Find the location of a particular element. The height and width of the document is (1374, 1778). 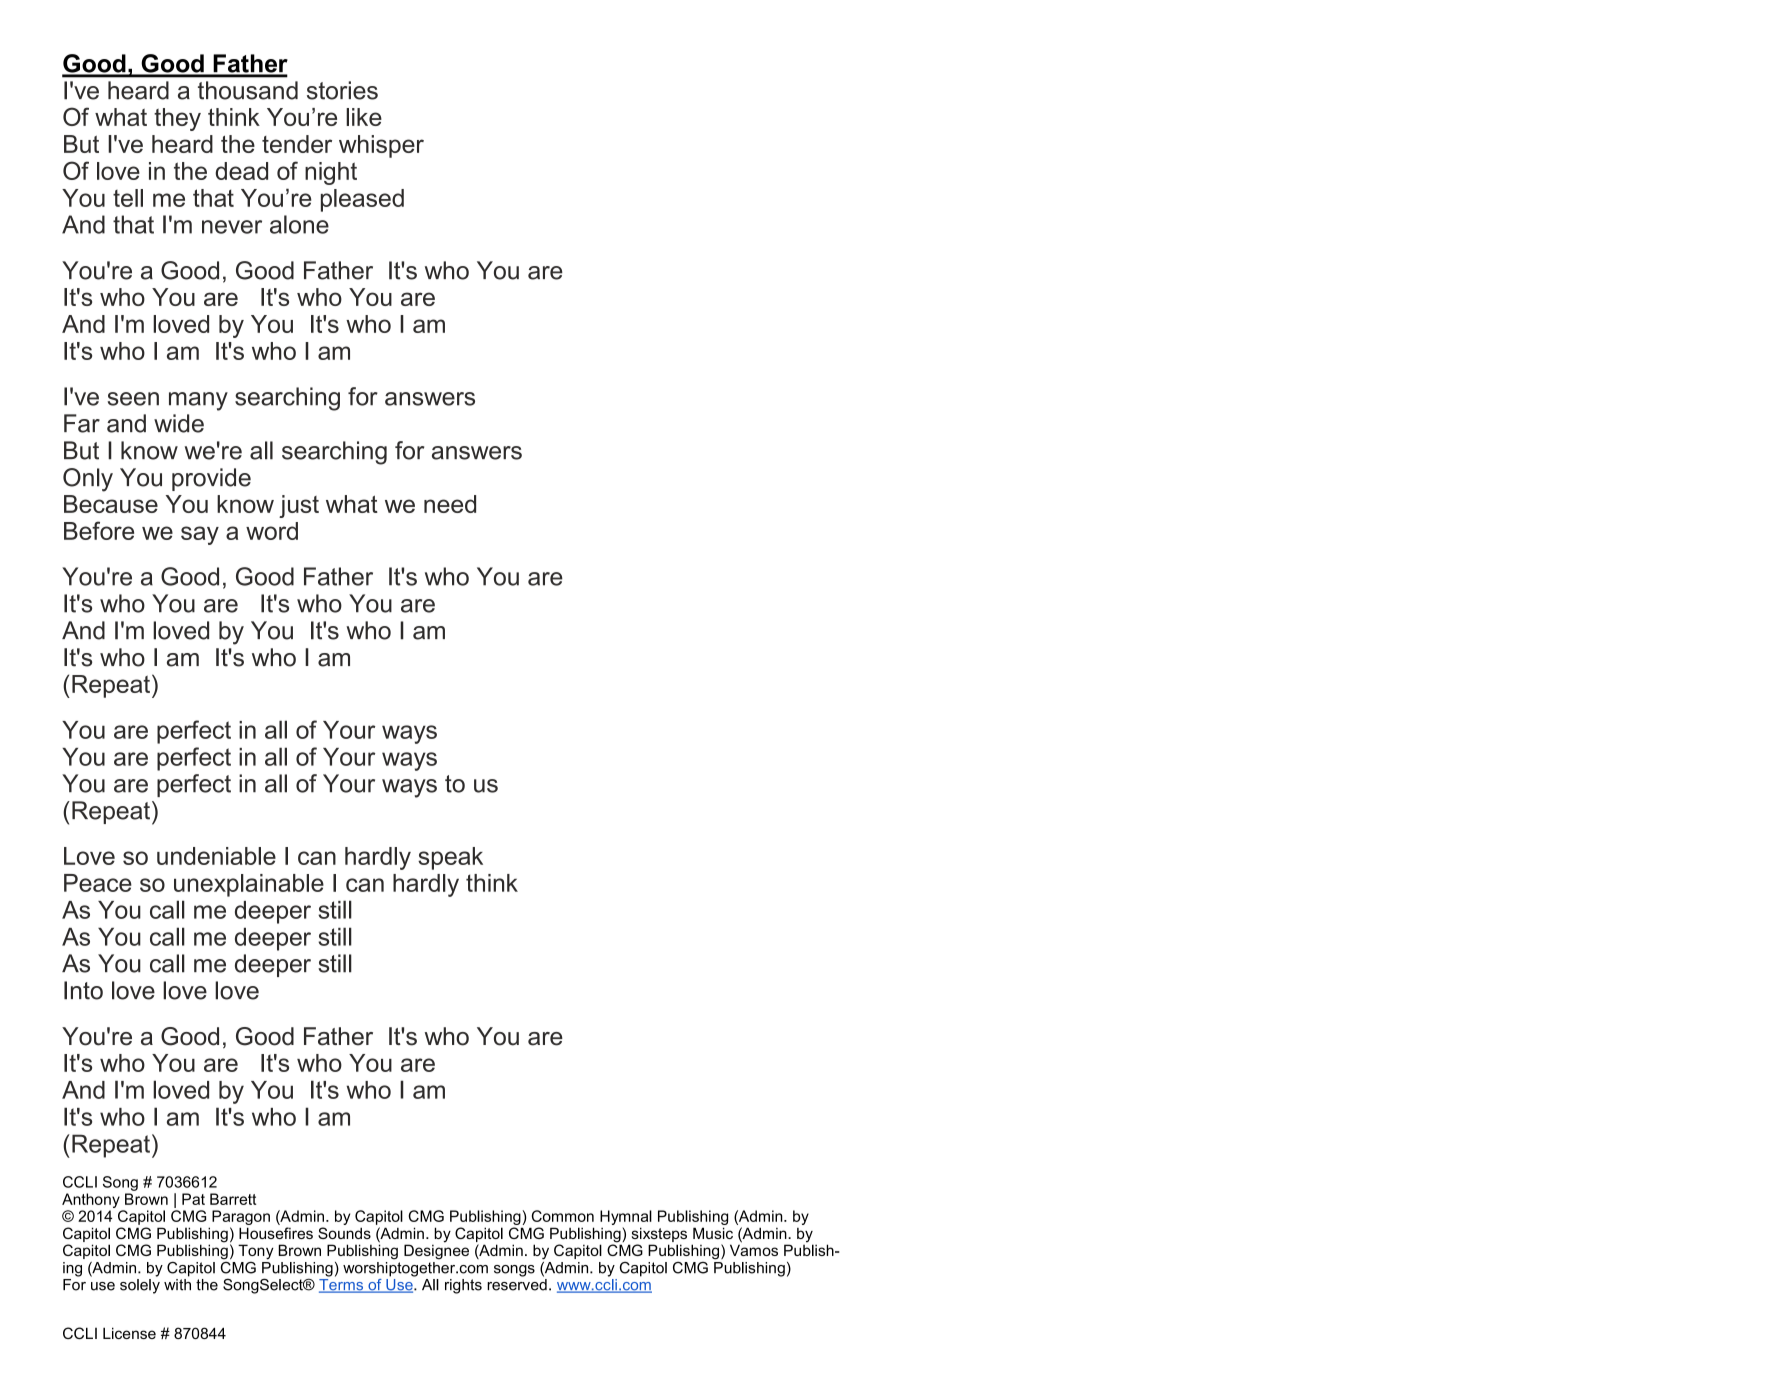

Music is located at coordinates (713, 1233).
